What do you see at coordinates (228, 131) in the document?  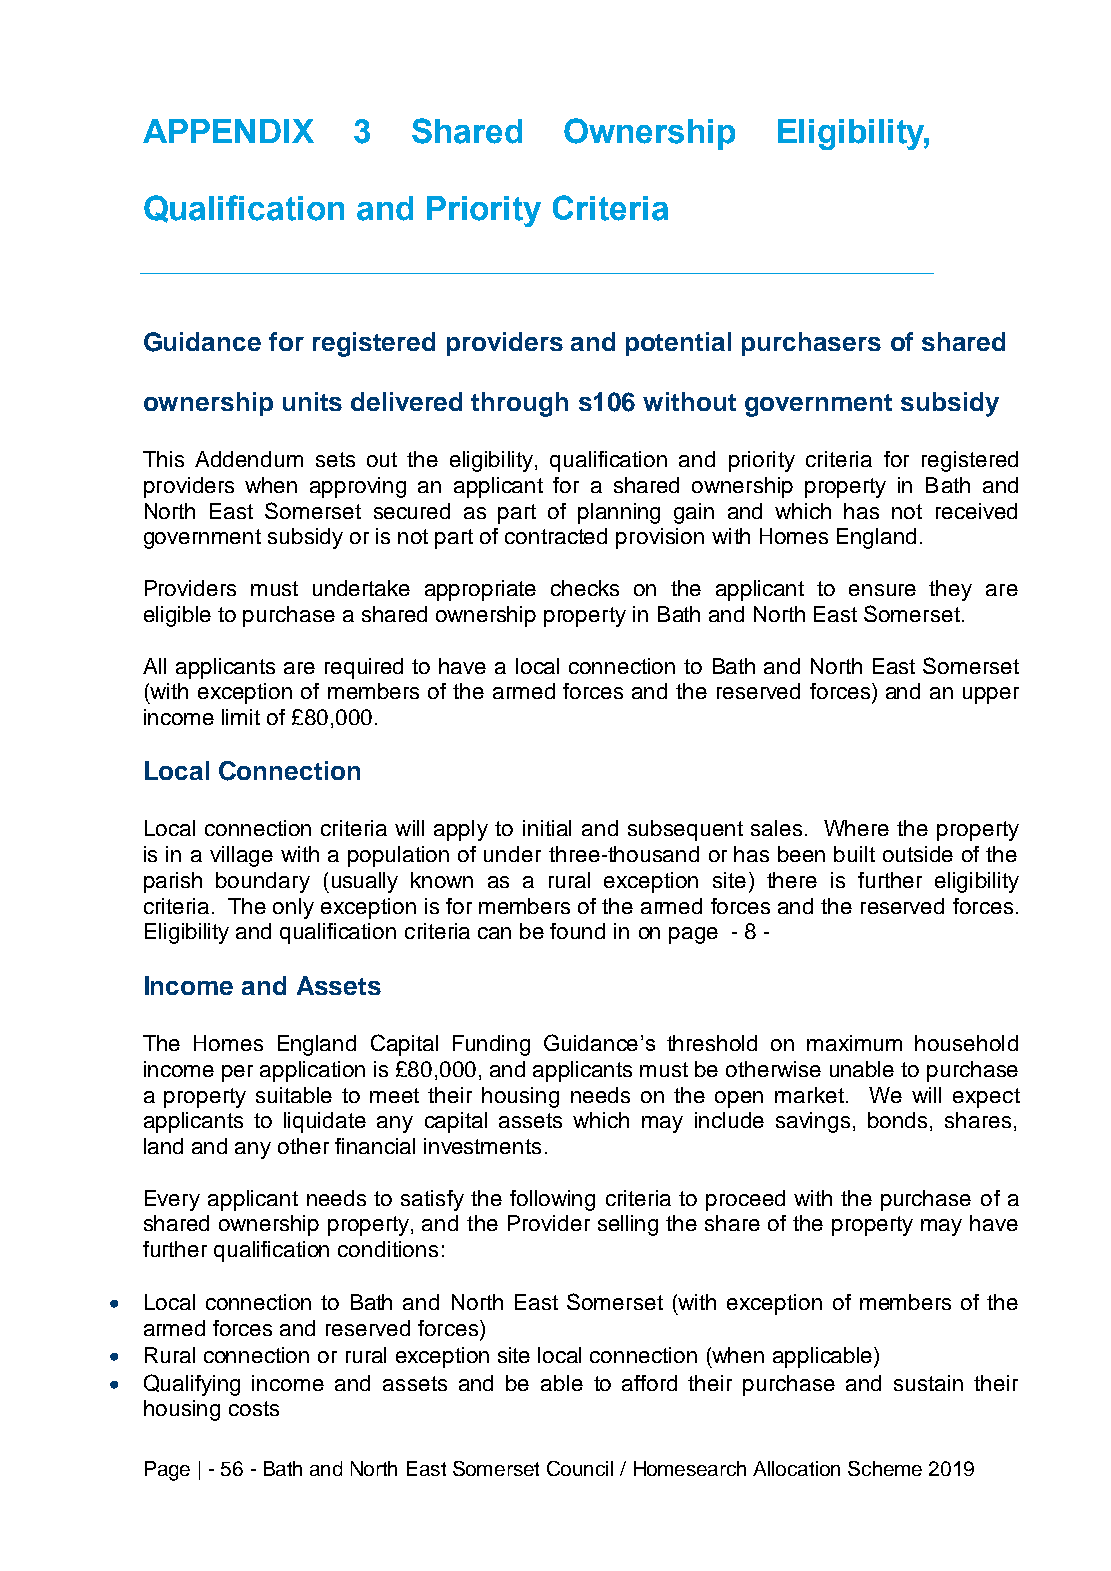 I see `APPENDIX` at bounding box center [228, 131].
